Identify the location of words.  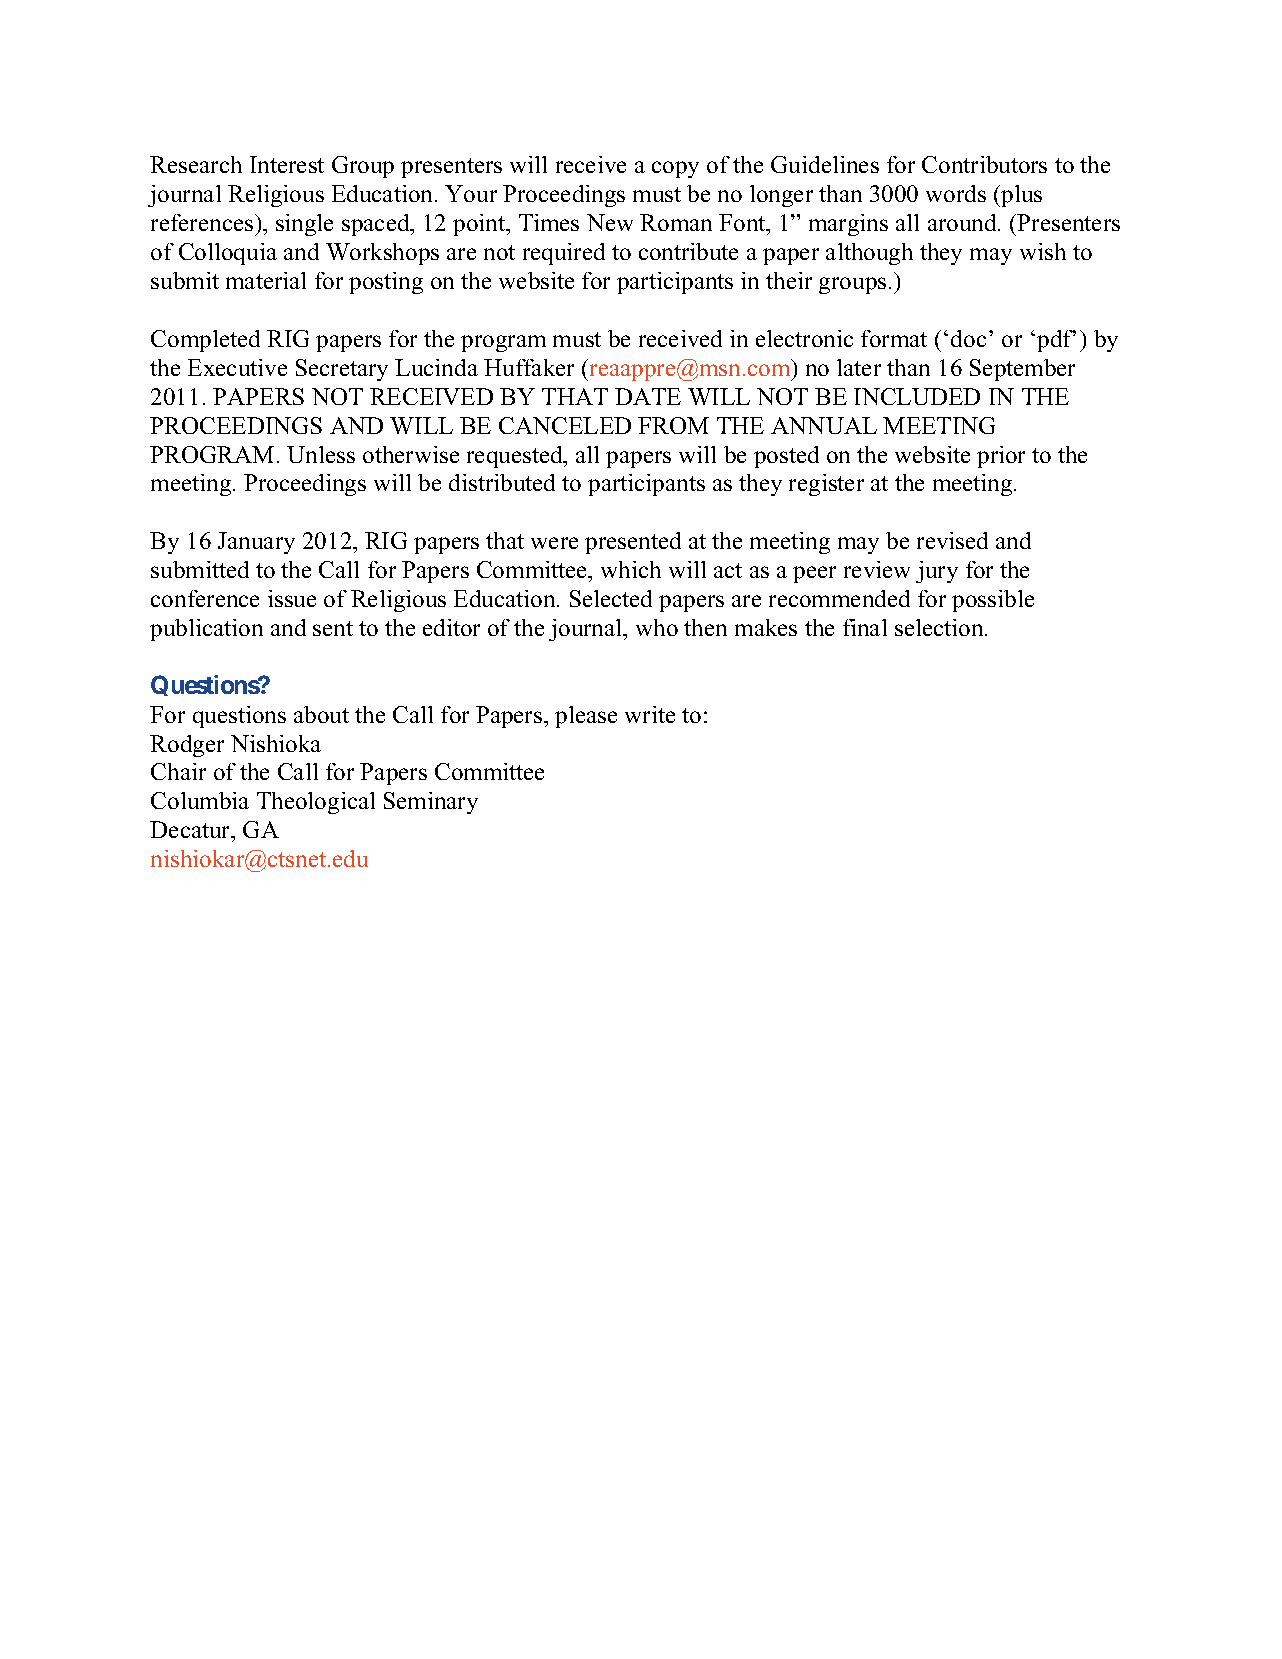
(956, 193).
